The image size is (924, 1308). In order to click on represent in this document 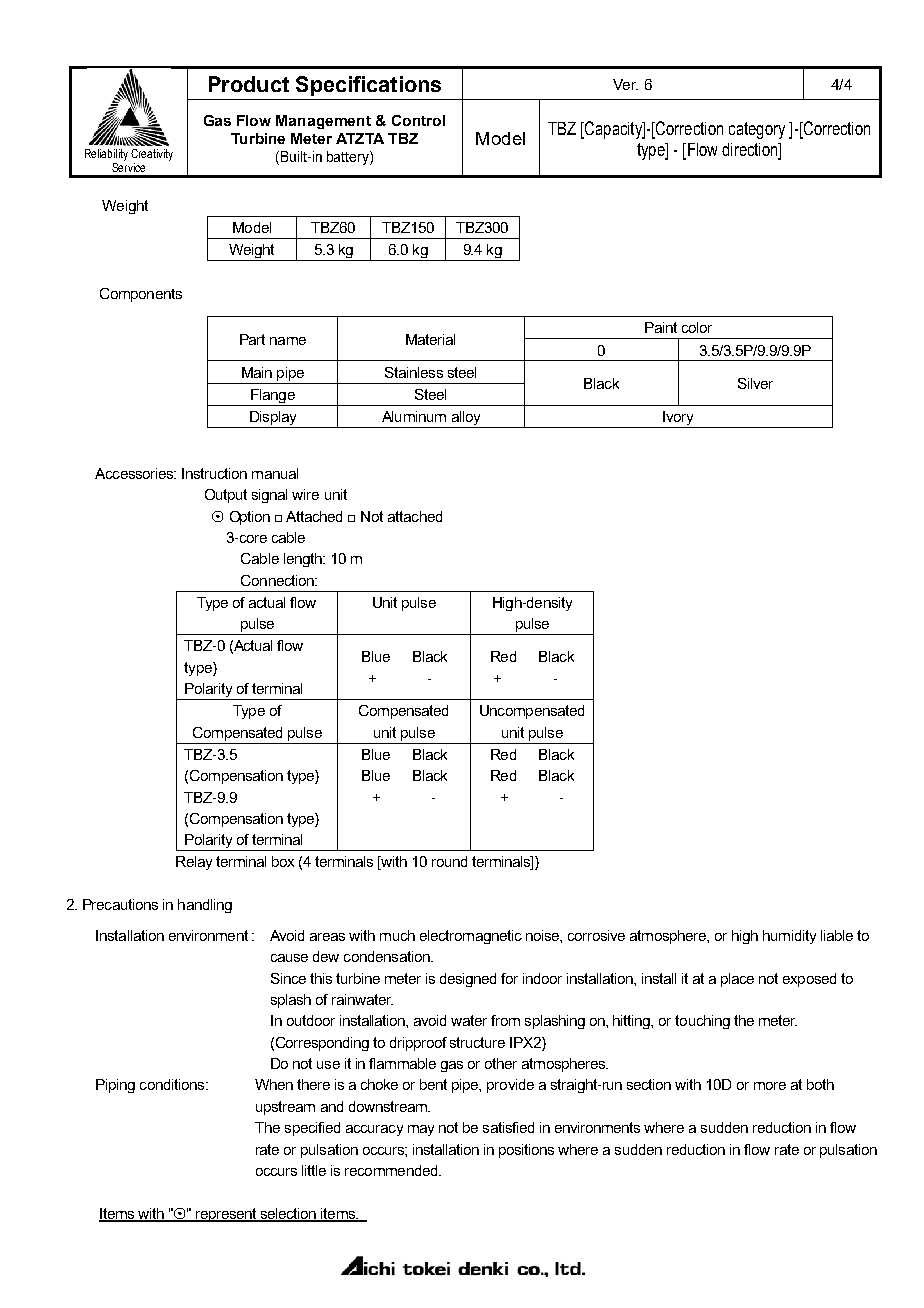, I will do `click(226, 1215)`.
